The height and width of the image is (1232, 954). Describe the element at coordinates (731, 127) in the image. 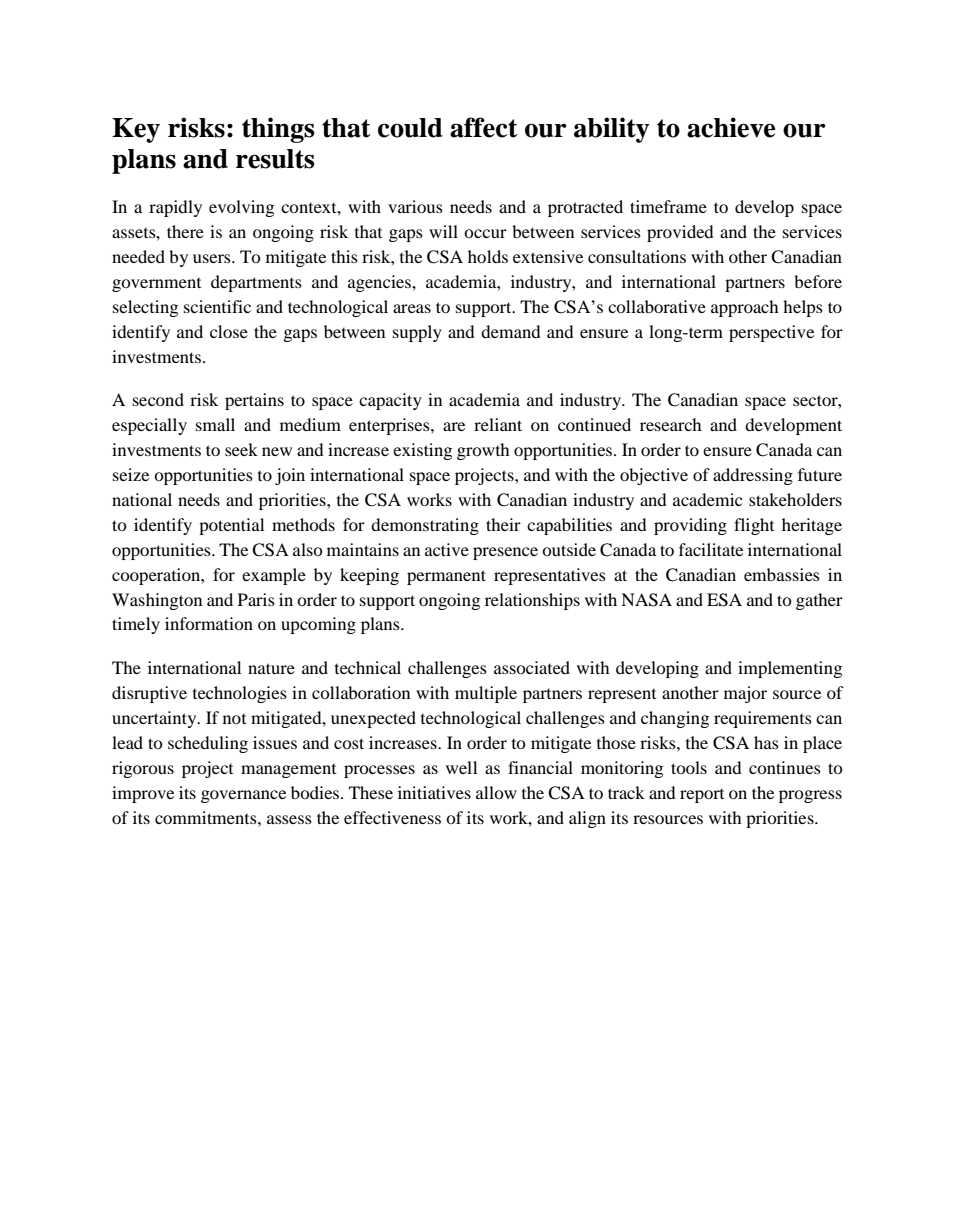

I see `achieve` at that location.
